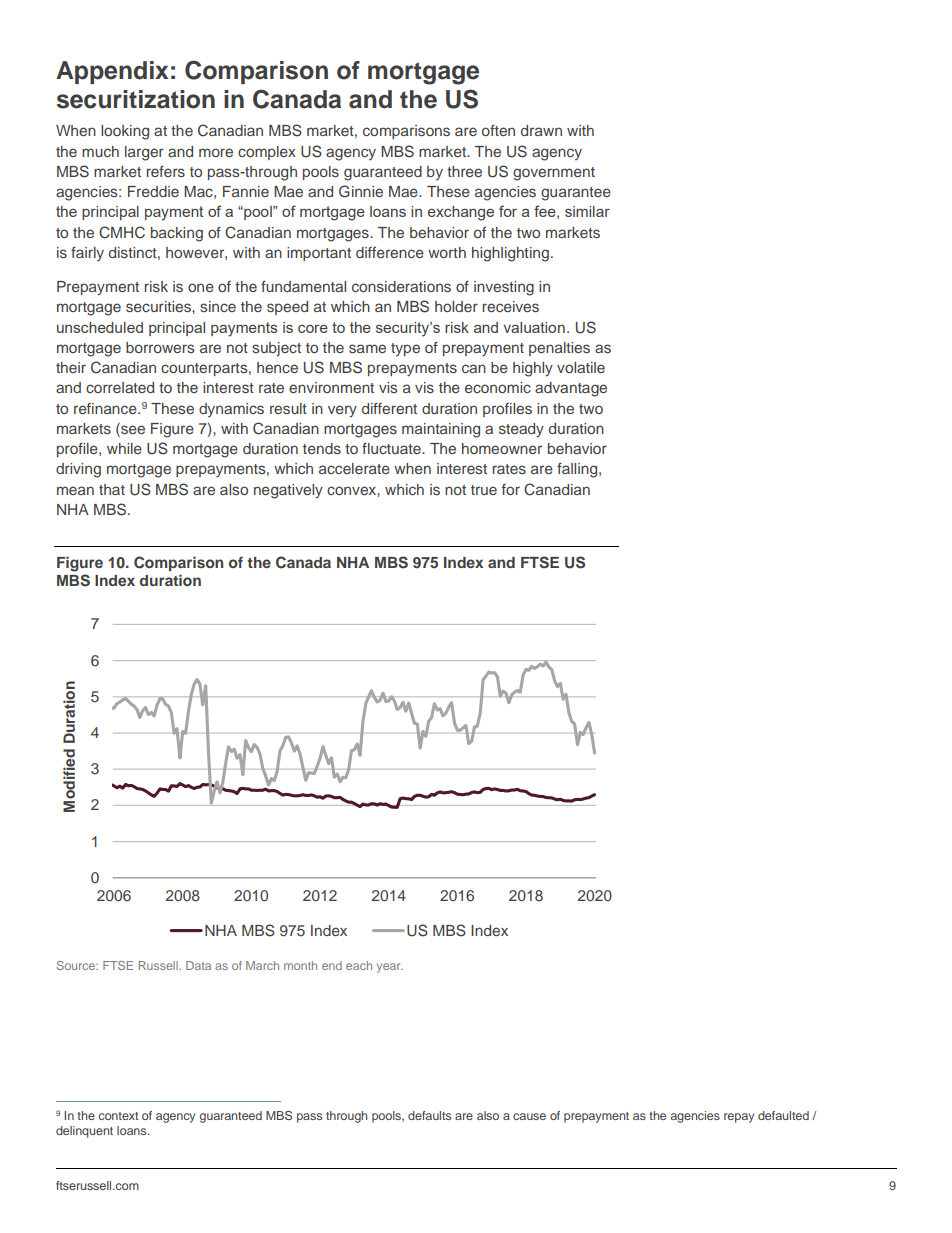  Describe the element at coordinates (136, 99) in the page. I see `securitization` at that location.
